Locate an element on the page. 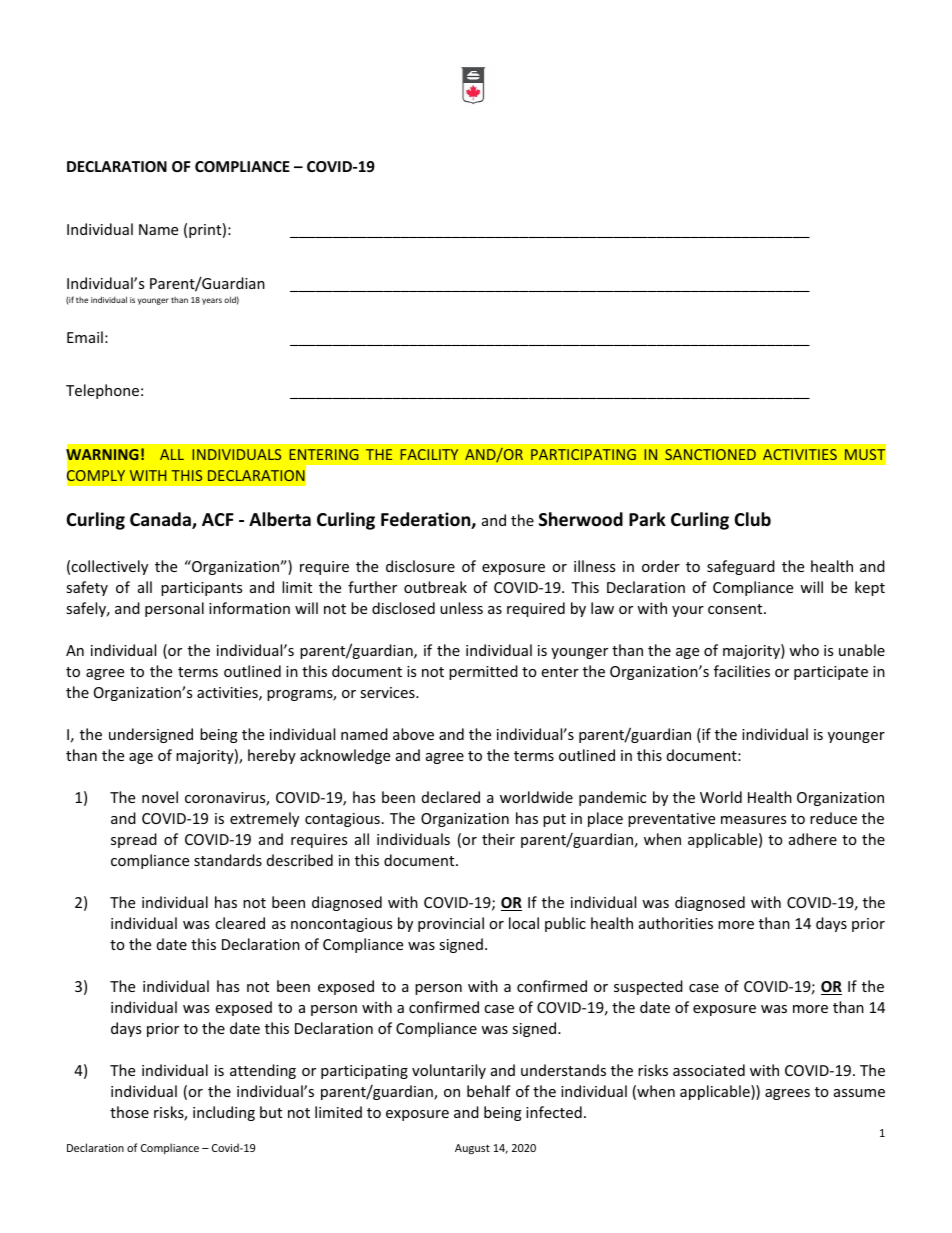 This page has height=1233, width=952. SANCTIONED is located at coordinates (710, 454).
